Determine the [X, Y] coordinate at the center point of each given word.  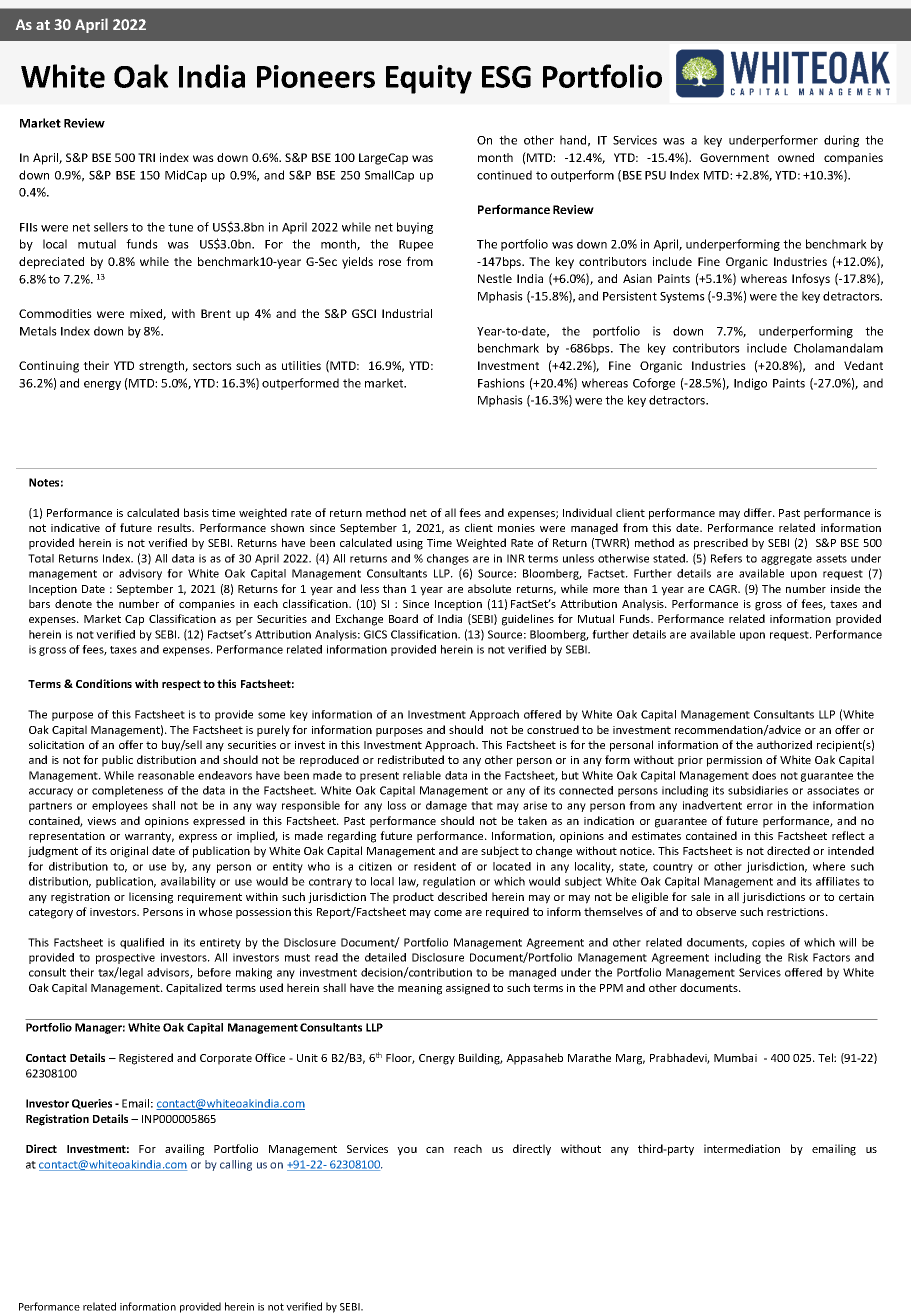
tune [180, 227]
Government [734, 157]
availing [184, 1150]
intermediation [742, 1148]
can [435, 1150]
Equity [429, 79]
